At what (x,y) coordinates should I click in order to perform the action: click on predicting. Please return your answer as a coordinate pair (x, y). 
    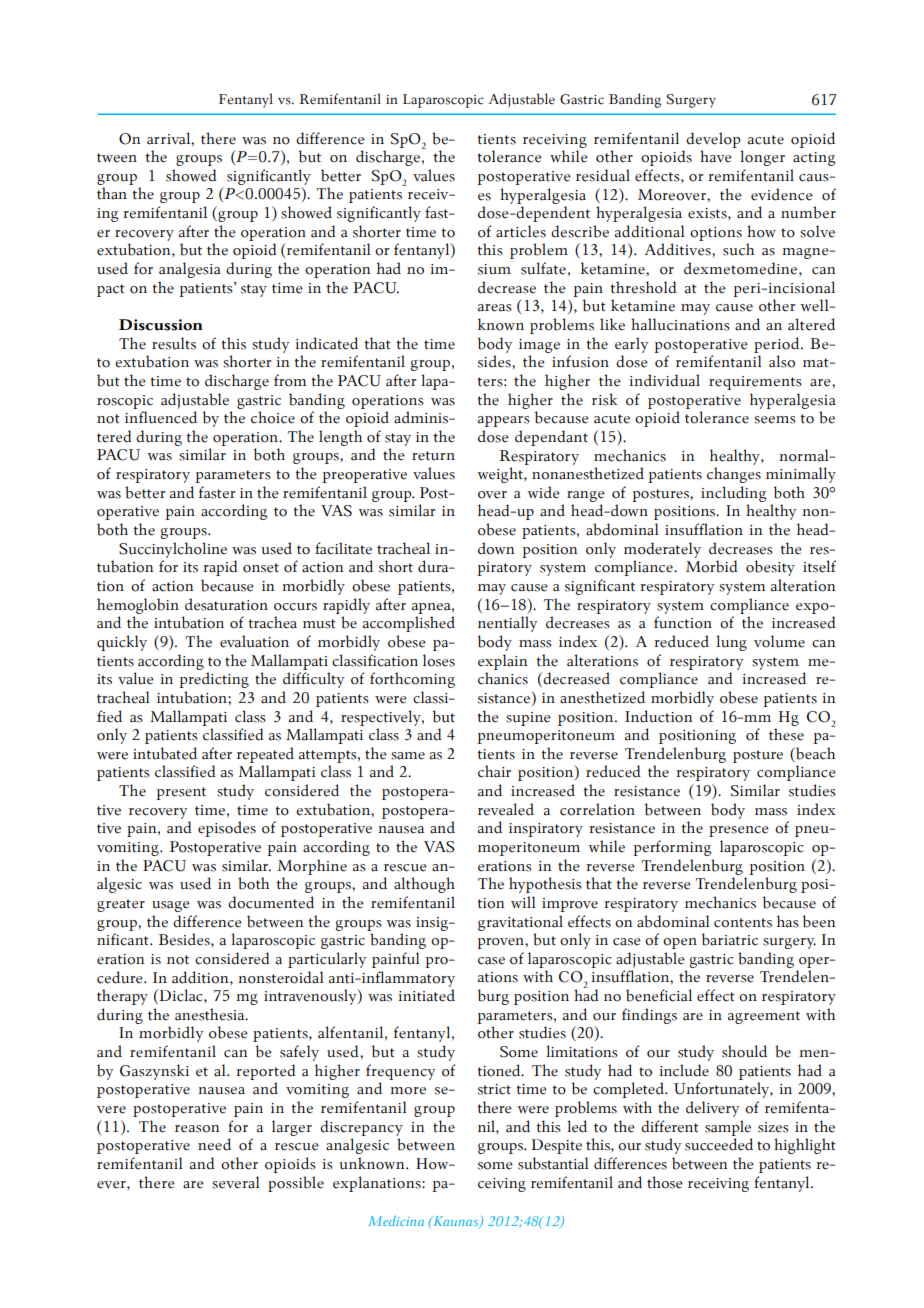
    Looking at the image, I should click on (214, 680).
